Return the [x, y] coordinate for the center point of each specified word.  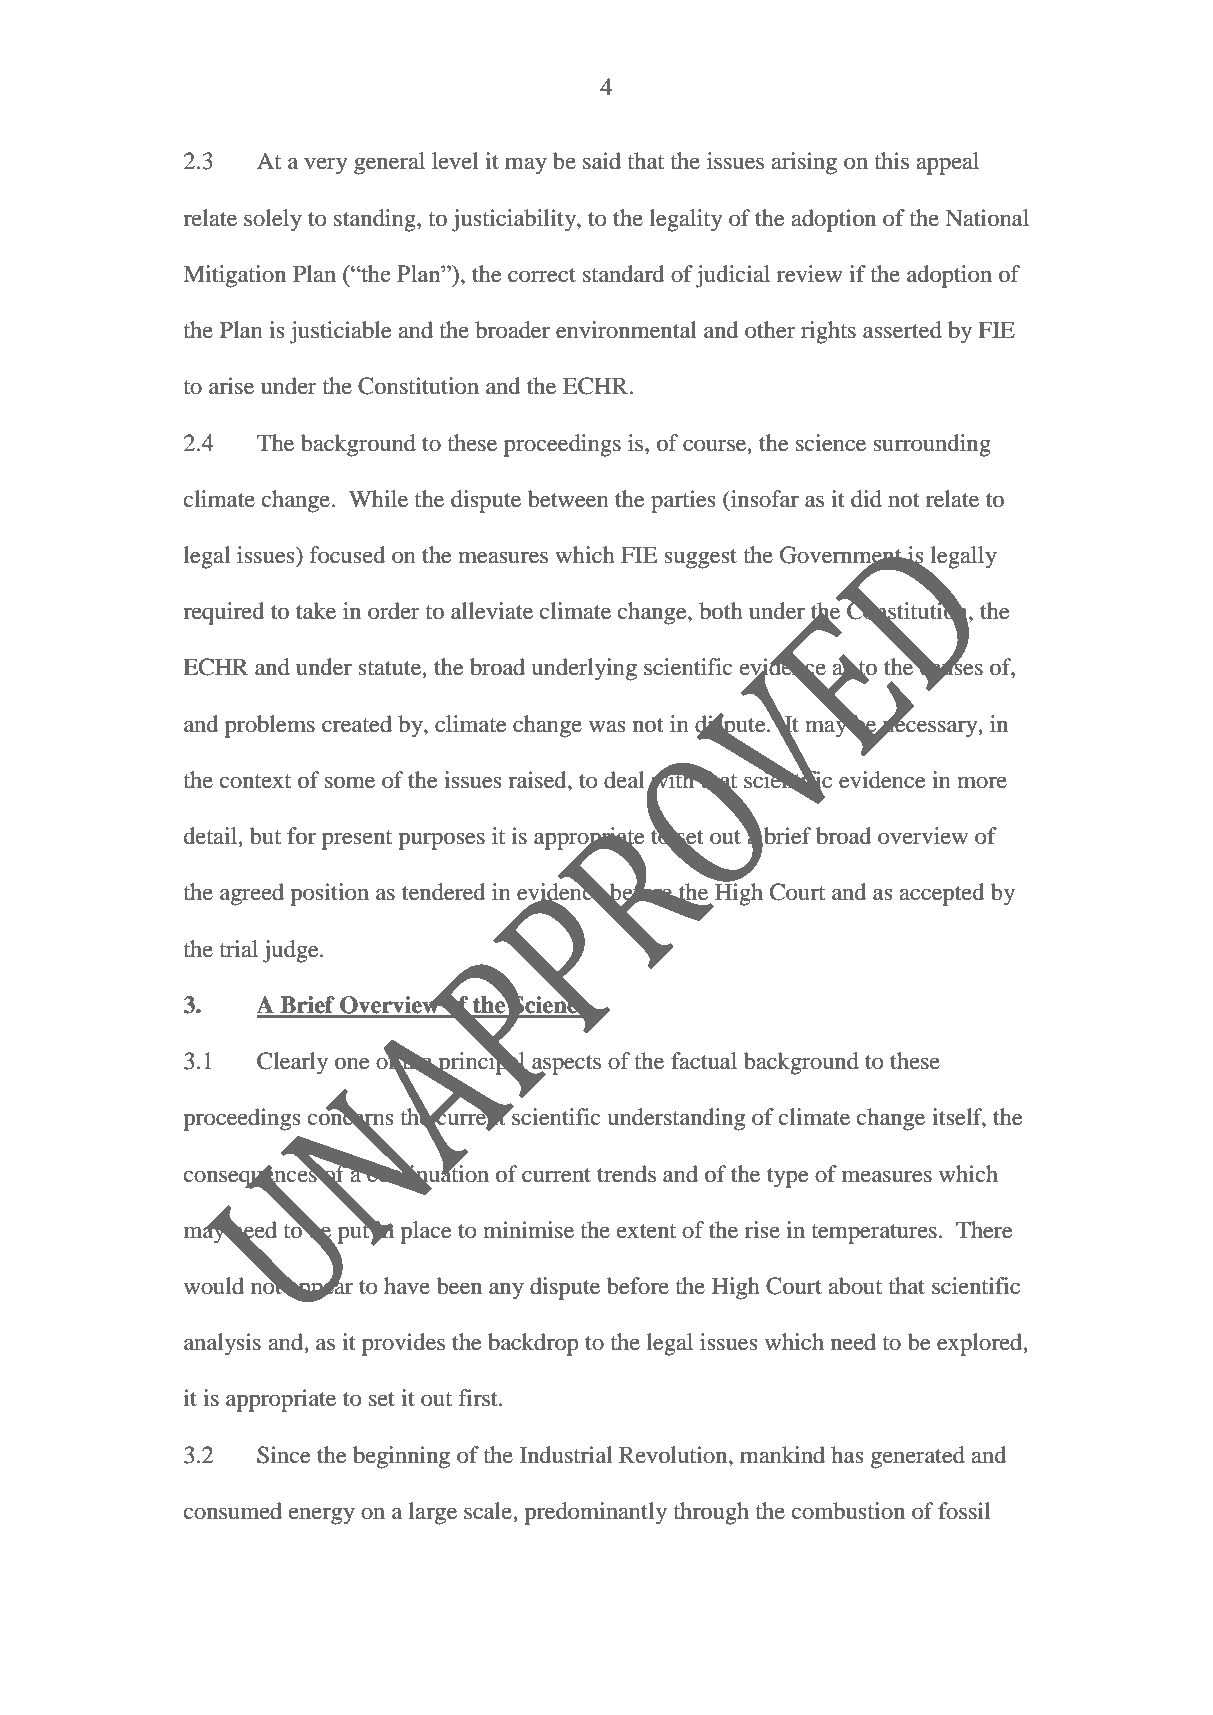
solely [273, 220]
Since [284, 1455]
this [891, 161]
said [602, 161]
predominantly [595, 1513]
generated [918, 1457]
